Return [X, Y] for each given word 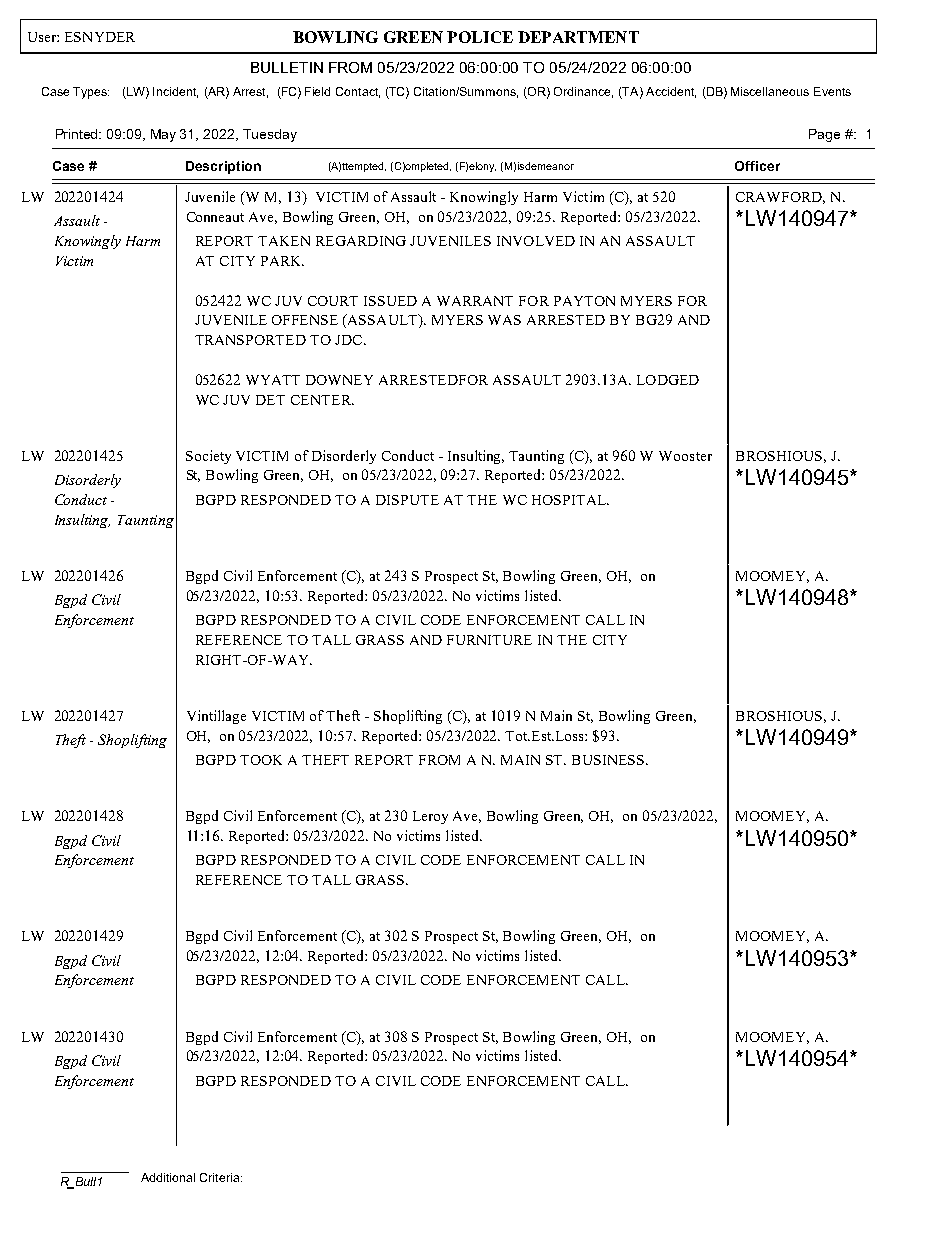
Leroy [430, 817]
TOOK [261, 760]
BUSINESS [608, 760]
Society [208, 457]
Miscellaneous [770, 91]
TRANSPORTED [250, 340]
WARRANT [475, 301]
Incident [175, 92]
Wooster [685, 456]
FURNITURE [489, 640]
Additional [168, 1177]
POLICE [480, 37]
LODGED [668, 380]
